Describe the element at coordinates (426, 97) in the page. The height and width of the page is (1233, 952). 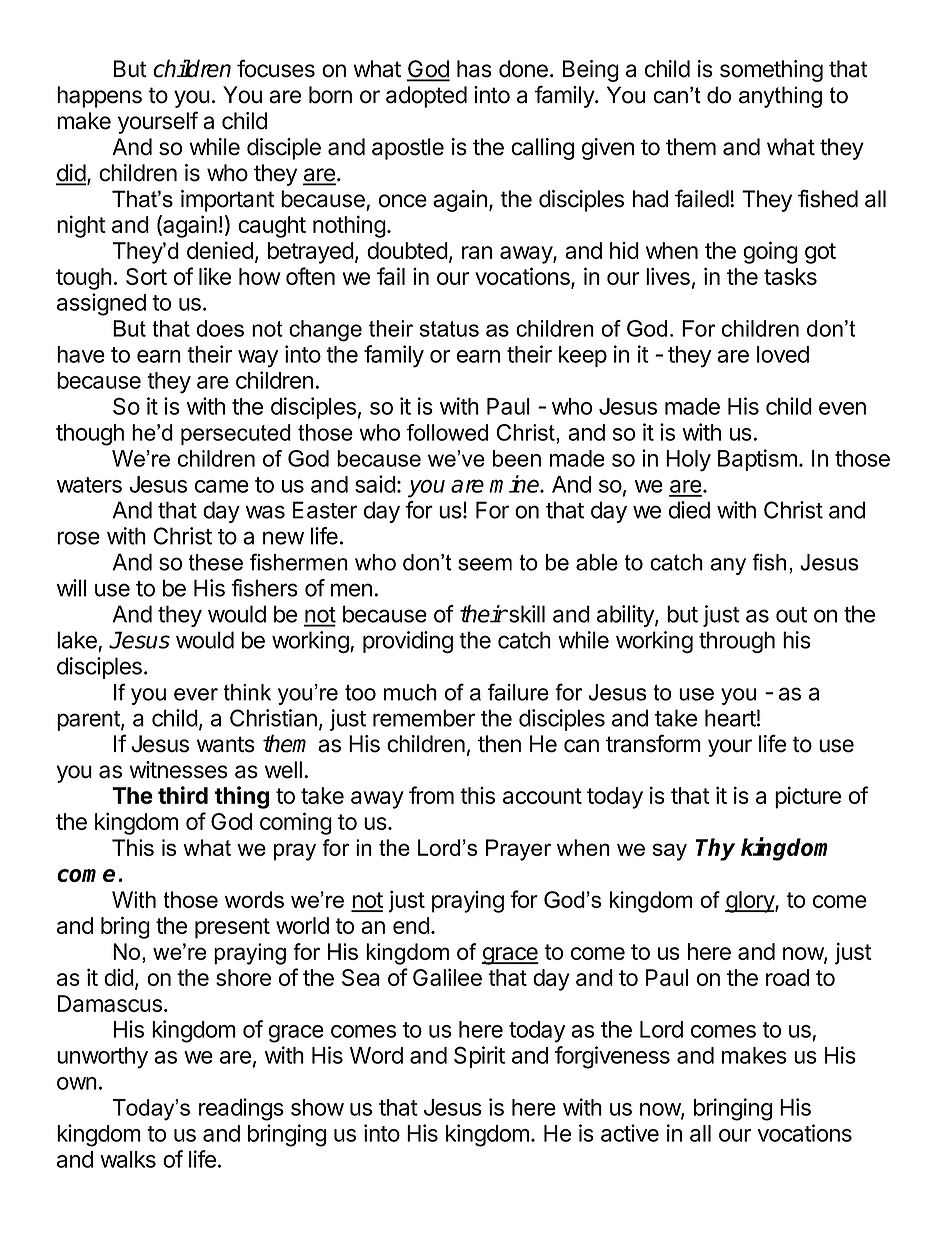
I see `adopted` at that location.
